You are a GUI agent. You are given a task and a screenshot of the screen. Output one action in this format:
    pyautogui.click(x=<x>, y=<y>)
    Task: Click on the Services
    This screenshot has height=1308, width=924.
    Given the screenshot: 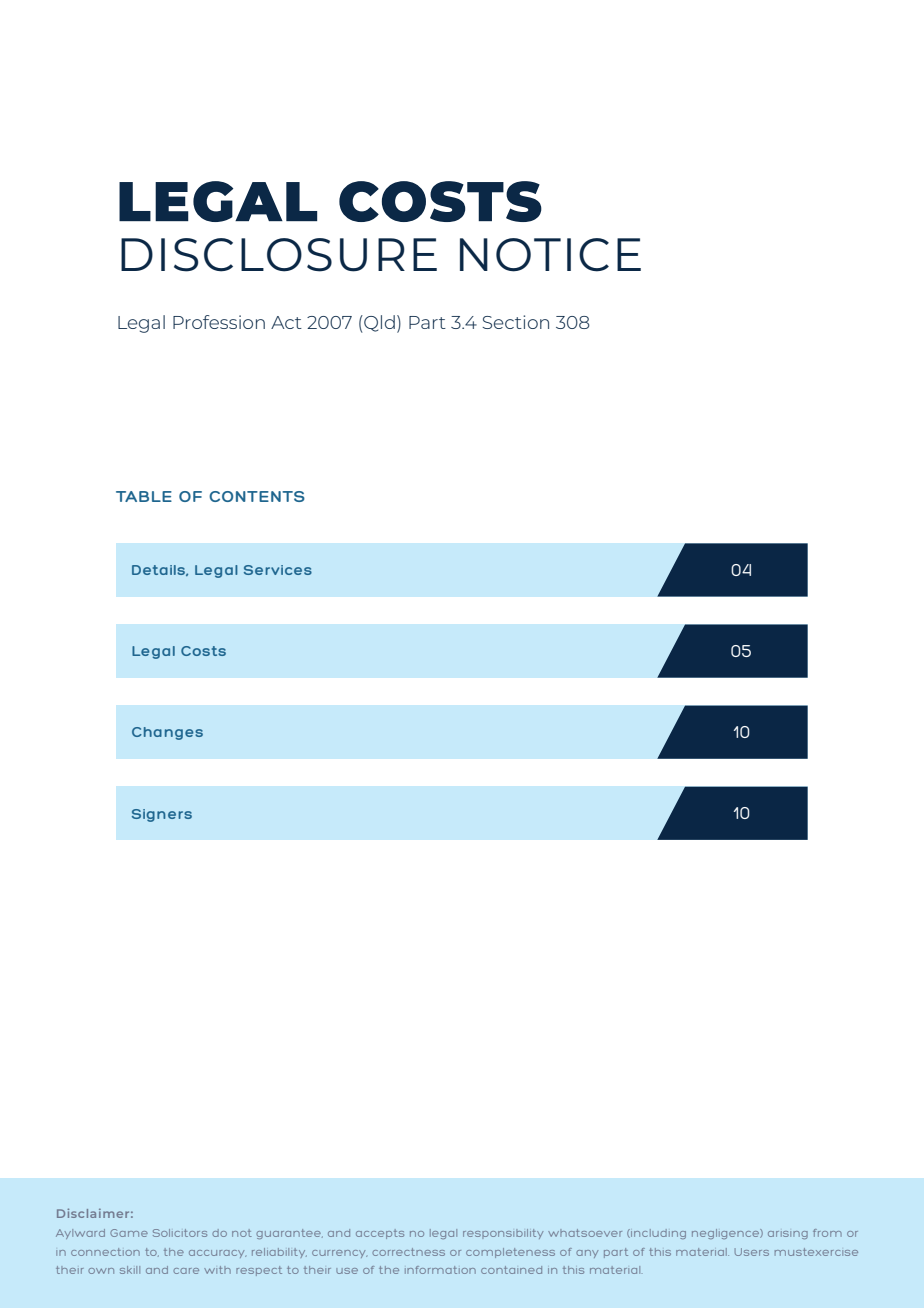 What is the action you would take?
    pyautogui.click(x=278, y=570)
